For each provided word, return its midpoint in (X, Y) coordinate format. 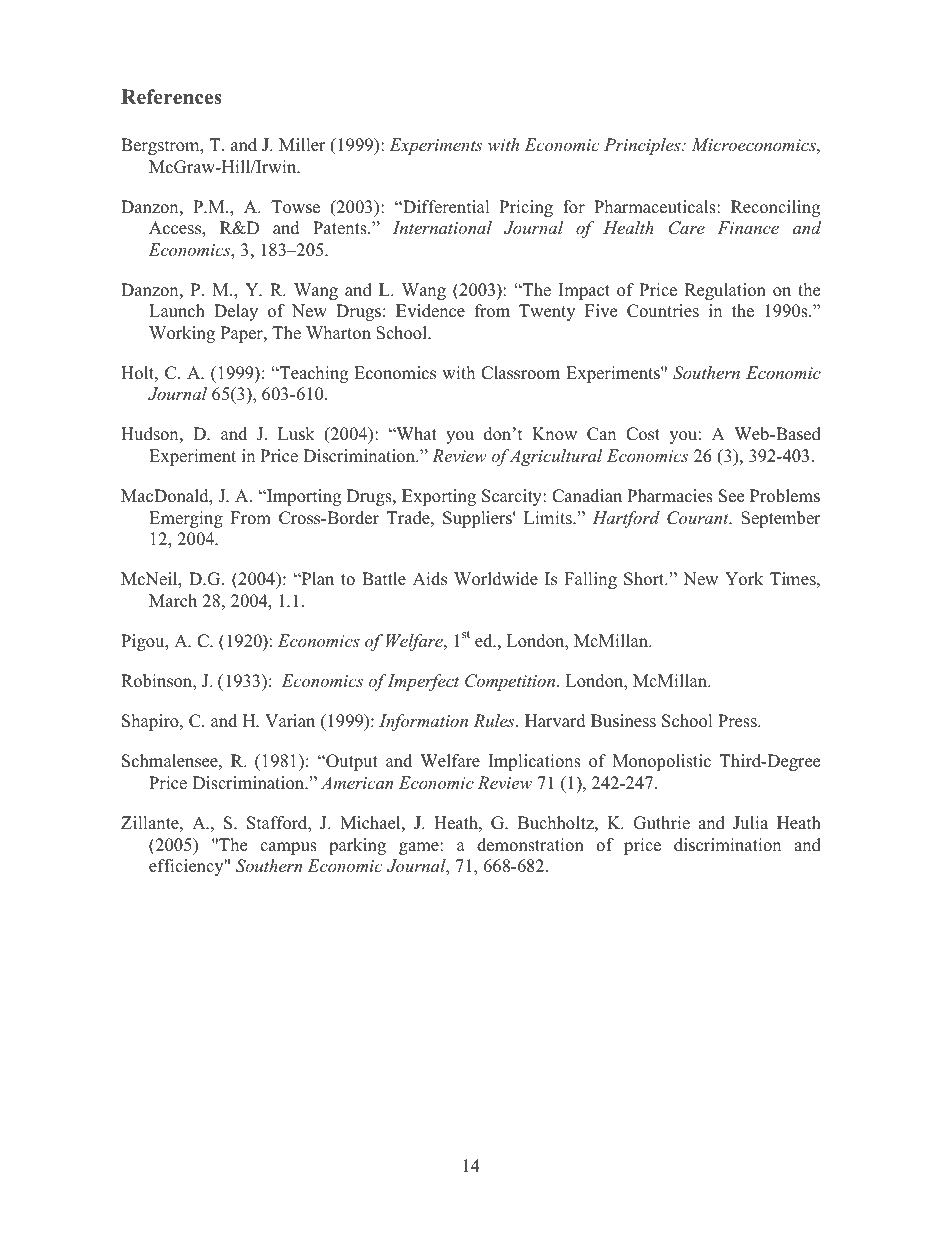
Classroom (520, 373)
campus (288, 848)
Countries (663, 311)
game (420, 848)
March (173, 601)
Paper (243, 334)
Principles (643, 146)
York (744, 579)
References (171, 97)
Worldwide (496, 579)
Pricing (526, 208)
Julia (750, 823)
